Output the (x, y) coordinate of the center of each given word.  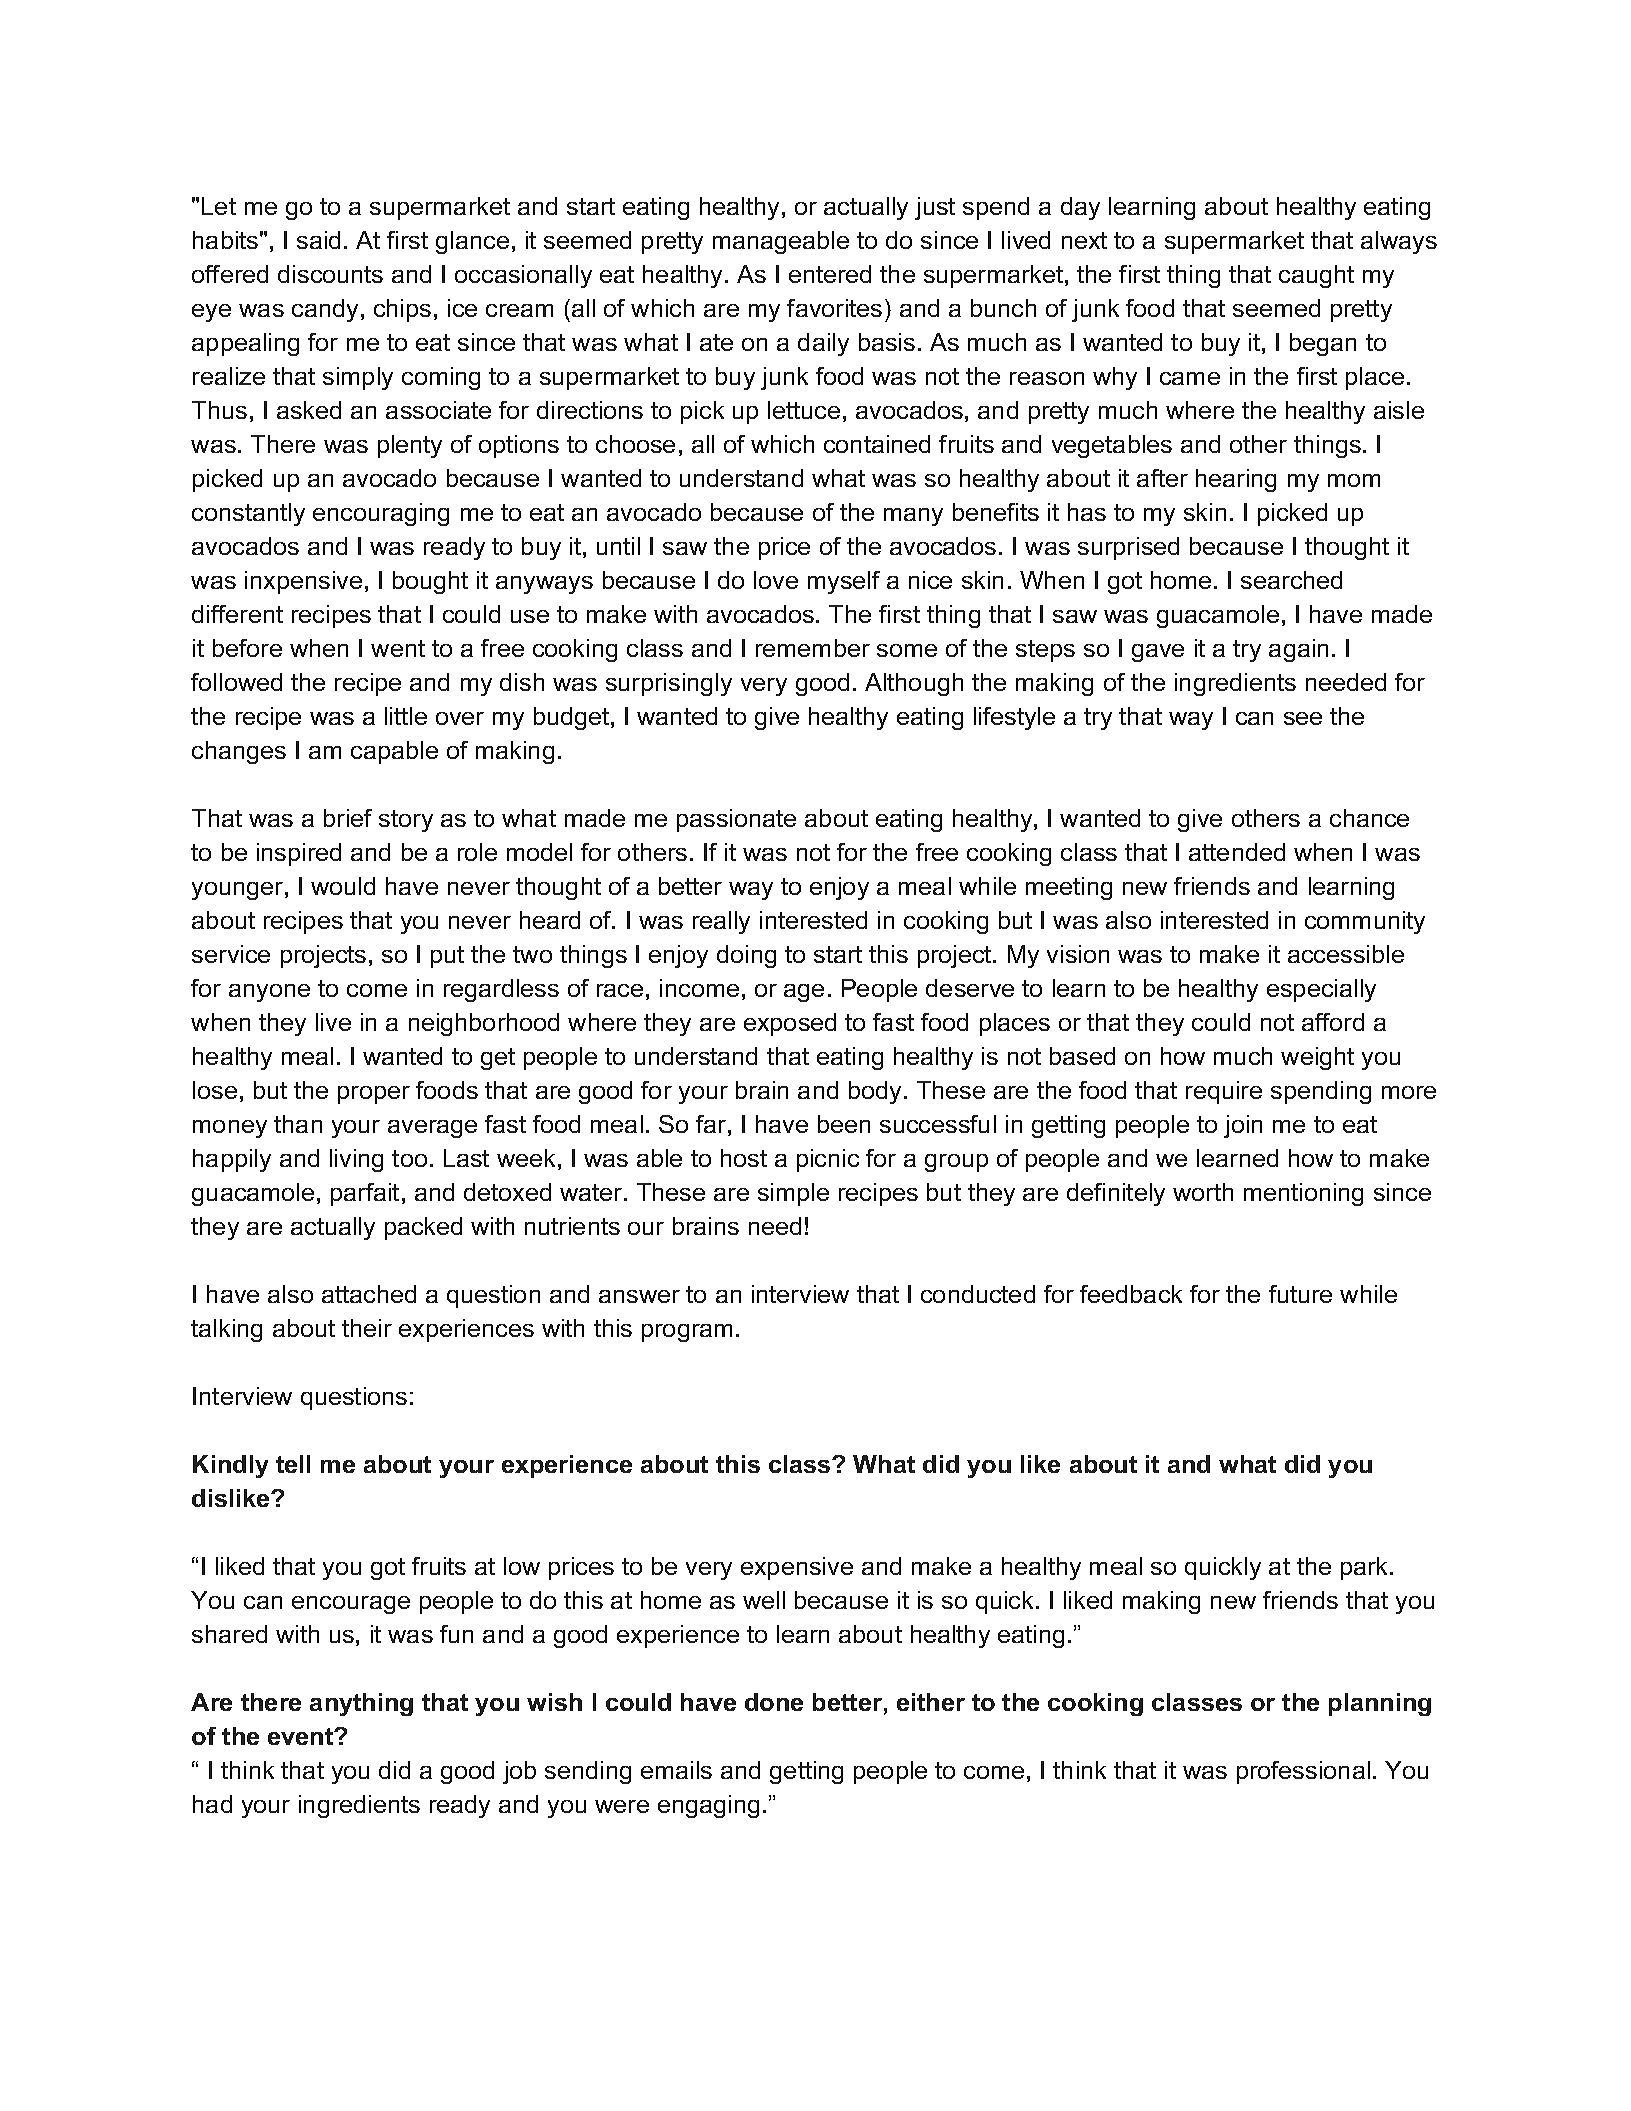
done (774, 1702)
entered (830, 274)
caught (1316, 276)
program (687, 1333)
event (302, 1736)
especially (1321, 990)
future (1300, 1294)
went (398, 648)
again (1298, 650)
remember (813, 648)
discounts (330, 274)
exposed (790, 1024)
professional (1303, 1772)
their (367, 1328)
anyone (269, 993)
